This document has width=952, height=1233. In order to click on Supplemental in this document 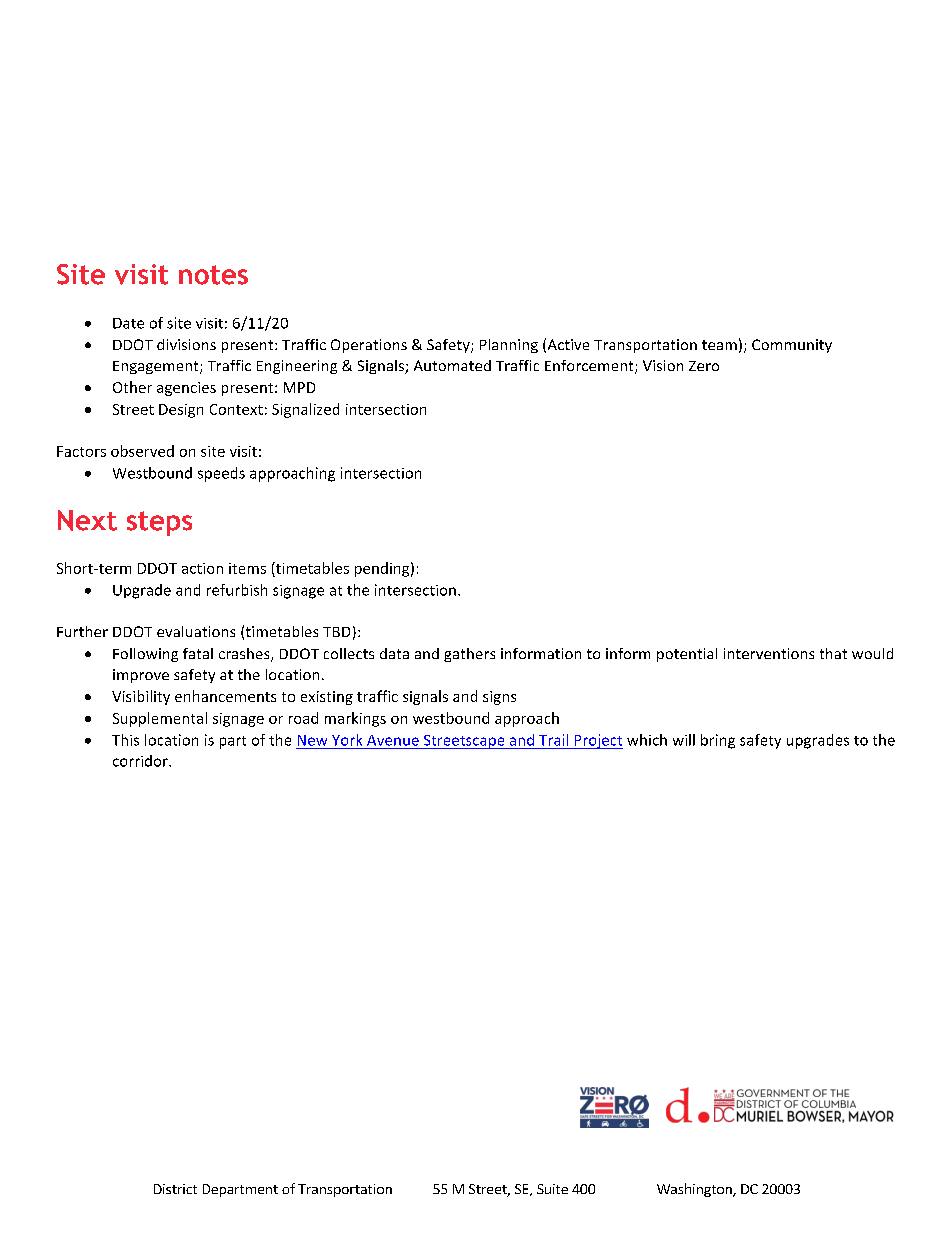, I will do `click(160, 719)`.
